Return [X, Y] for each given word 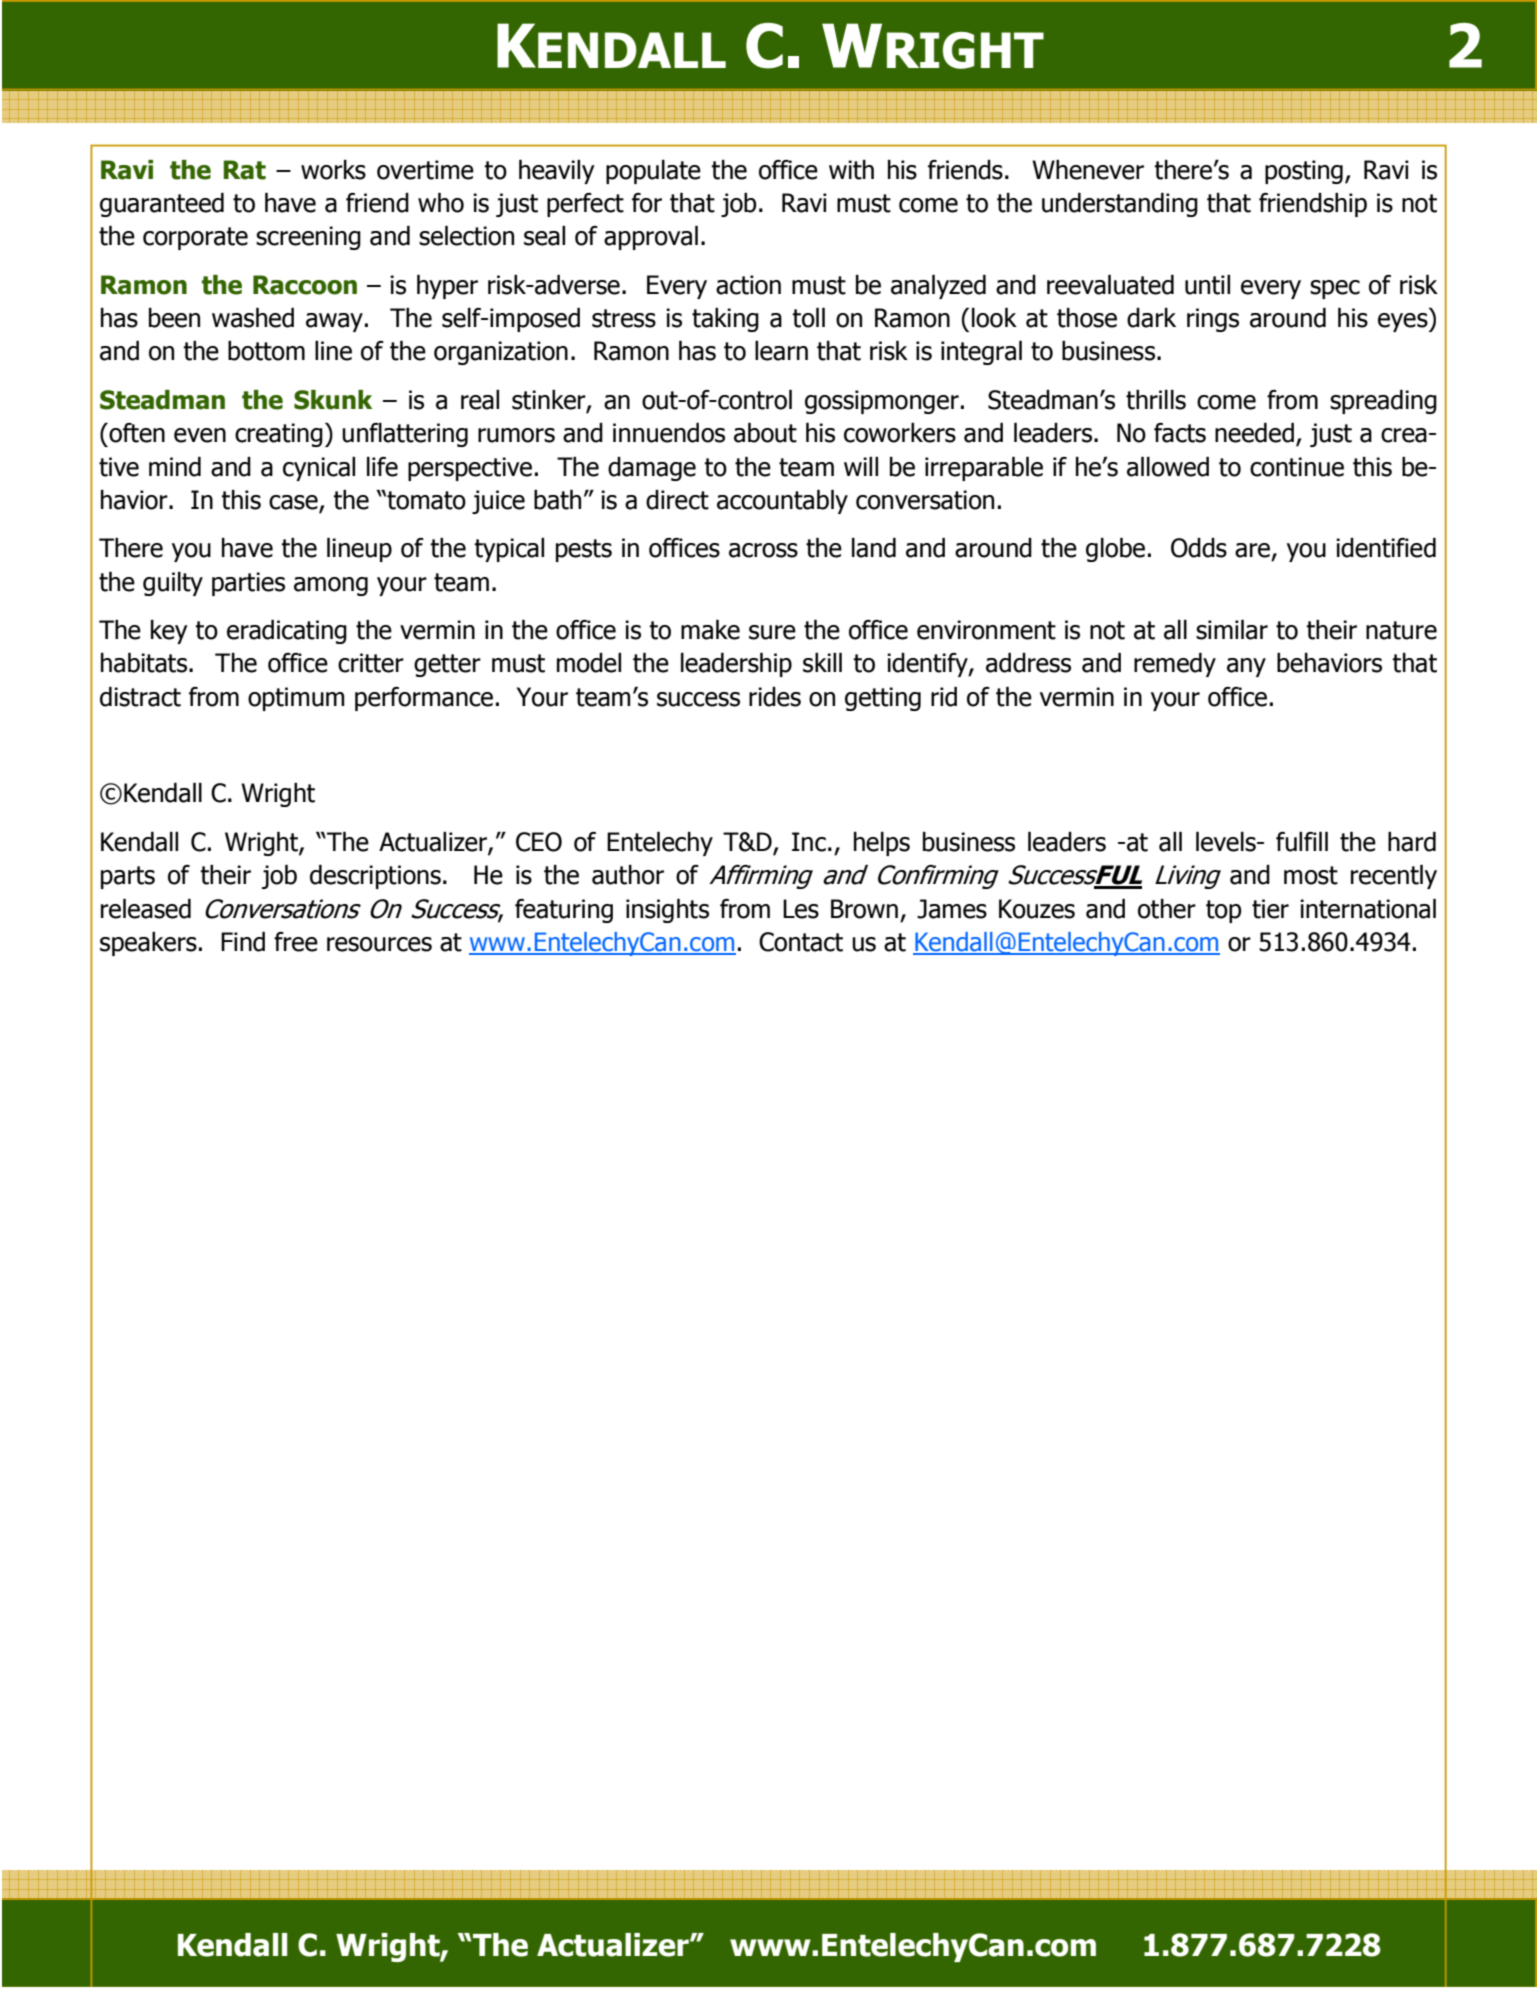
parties [248, 584]
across [763, 550]
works [333, 170]
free [296, 942]
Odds [1199, 548]
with [851, 170]
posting [1304, 172]
